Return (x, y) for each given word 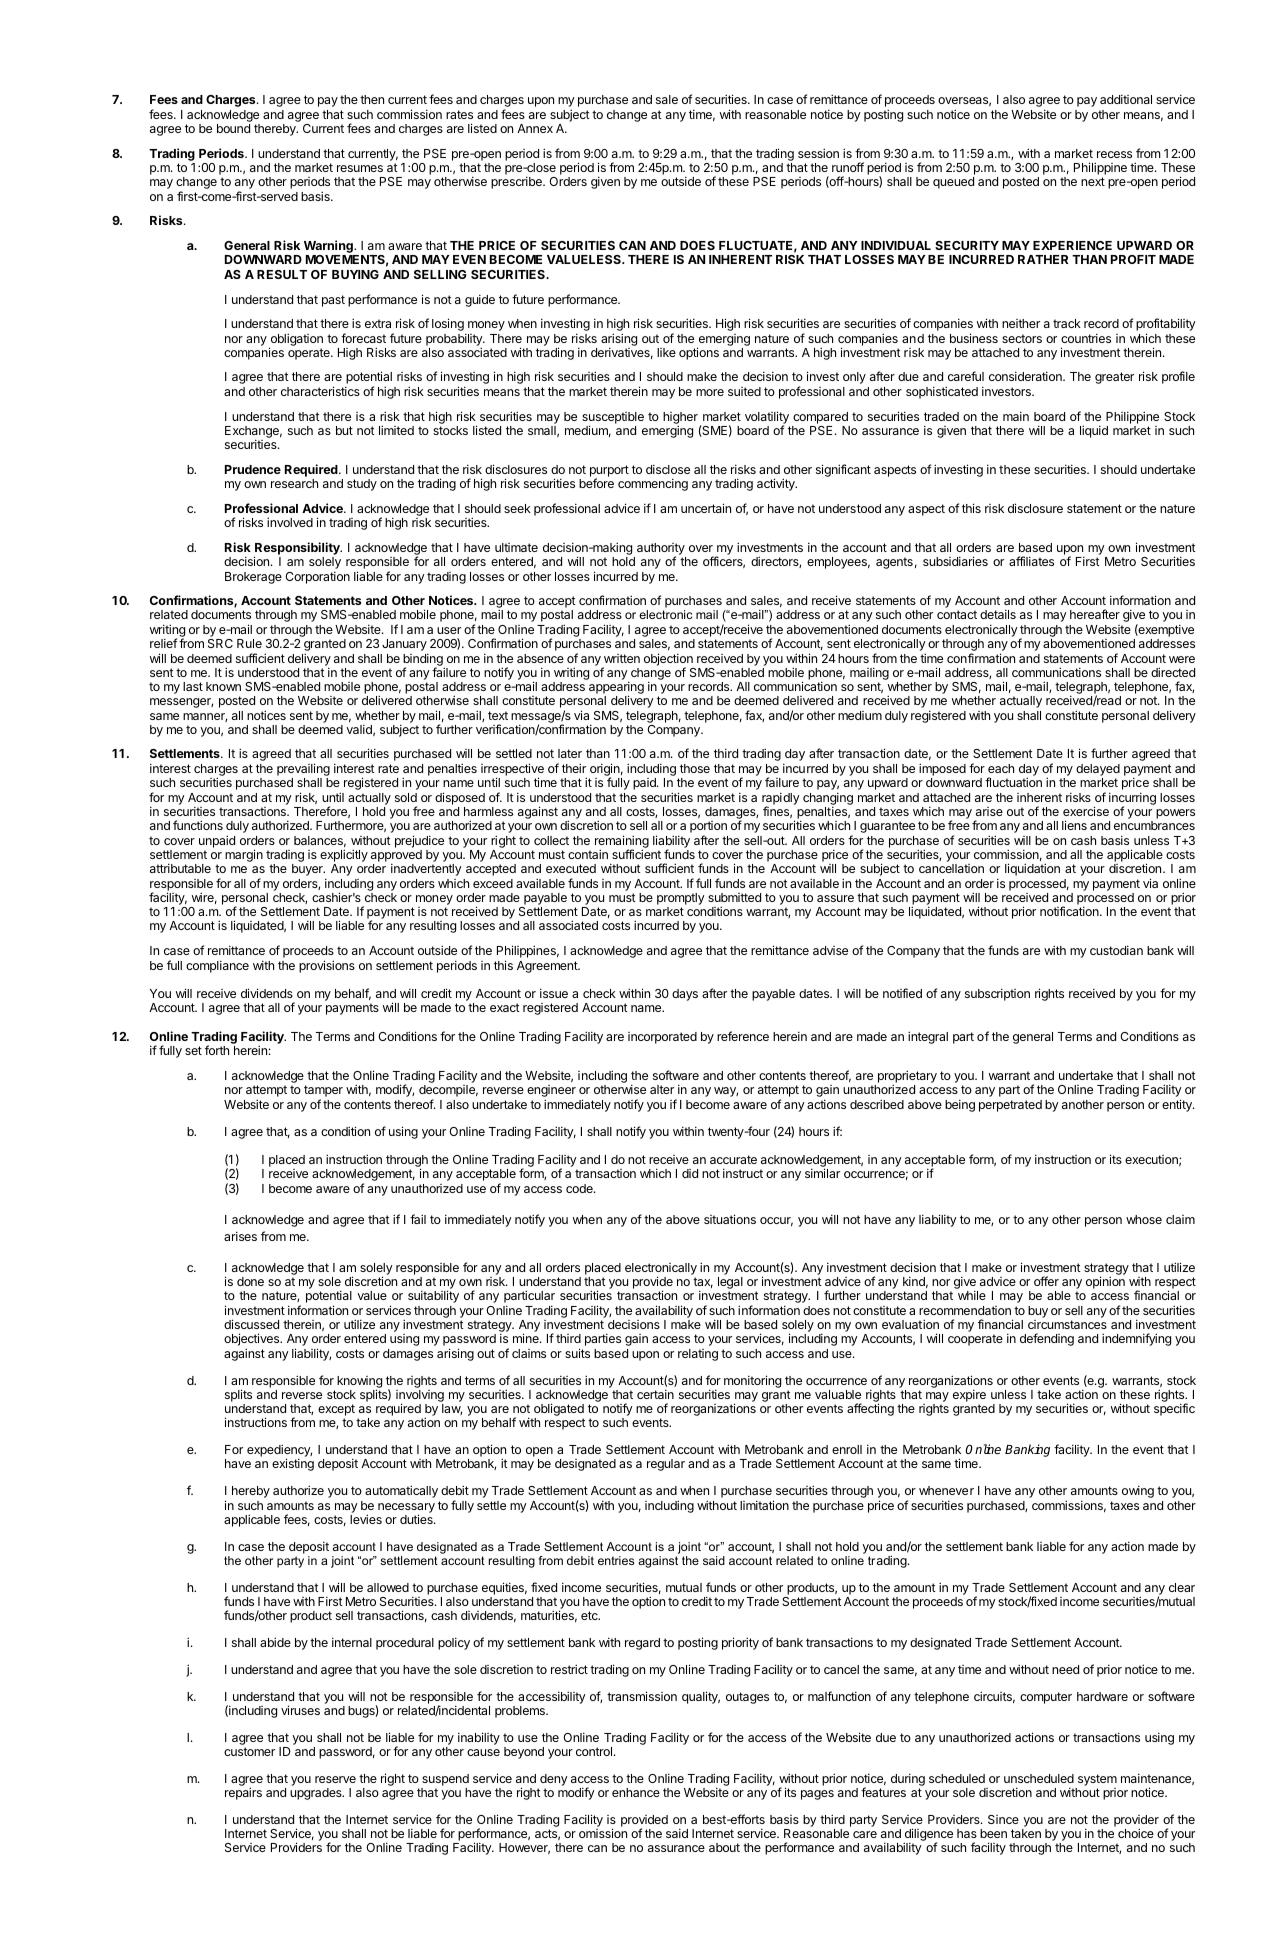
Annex (535, 128)
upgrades (317, 1794)
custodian (1116, 950)
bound (233, 128)
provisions (327, 966)
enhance (636, 1792)
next (1093, 181)
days (685, 995)
